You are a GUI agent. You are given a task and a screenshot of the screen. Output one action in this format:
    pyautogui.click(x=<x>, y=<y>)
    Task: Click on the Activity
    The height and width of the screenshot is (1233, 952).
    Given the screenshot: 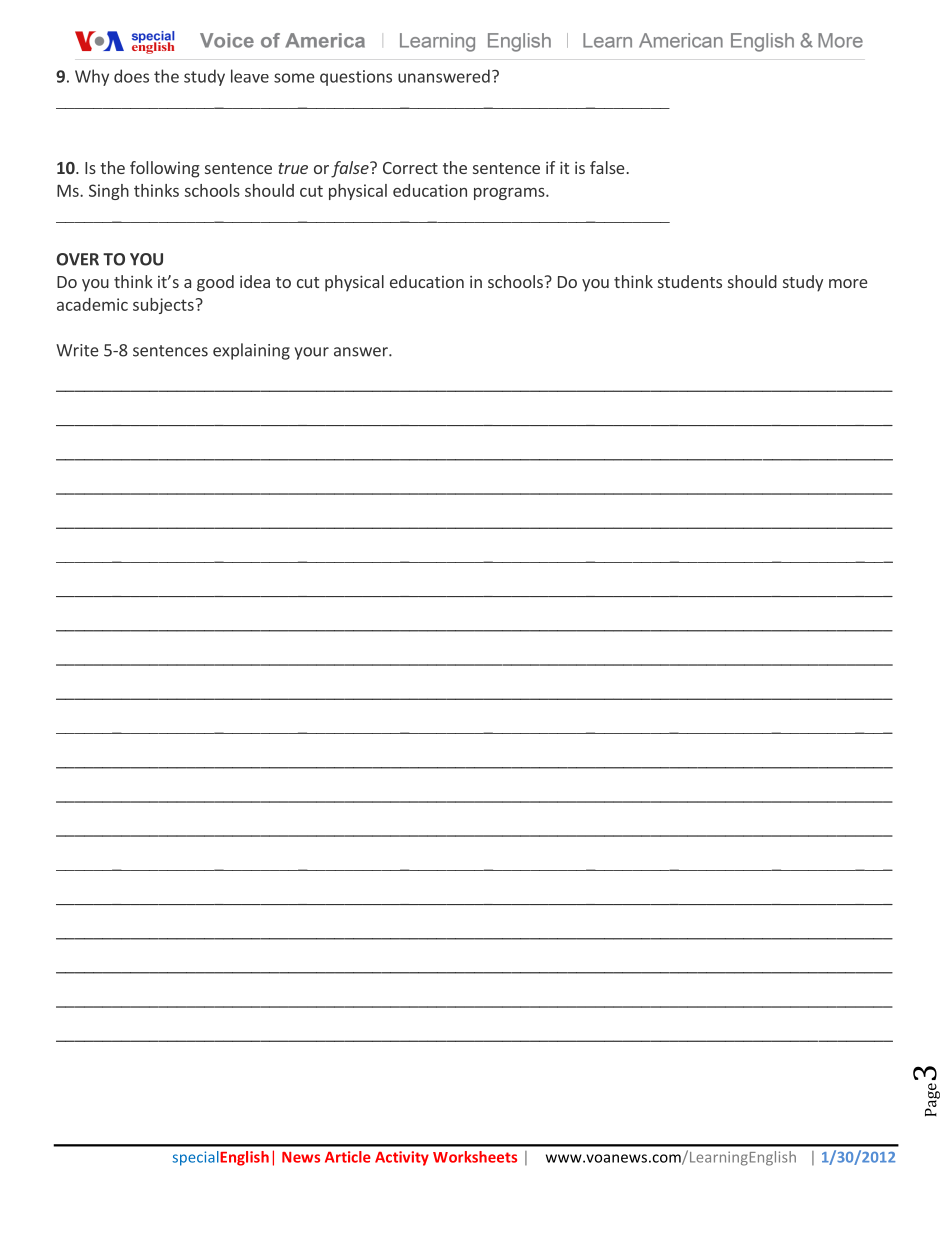 What is the action you would take?
    pyautogui.click(x=402, y=1158)
